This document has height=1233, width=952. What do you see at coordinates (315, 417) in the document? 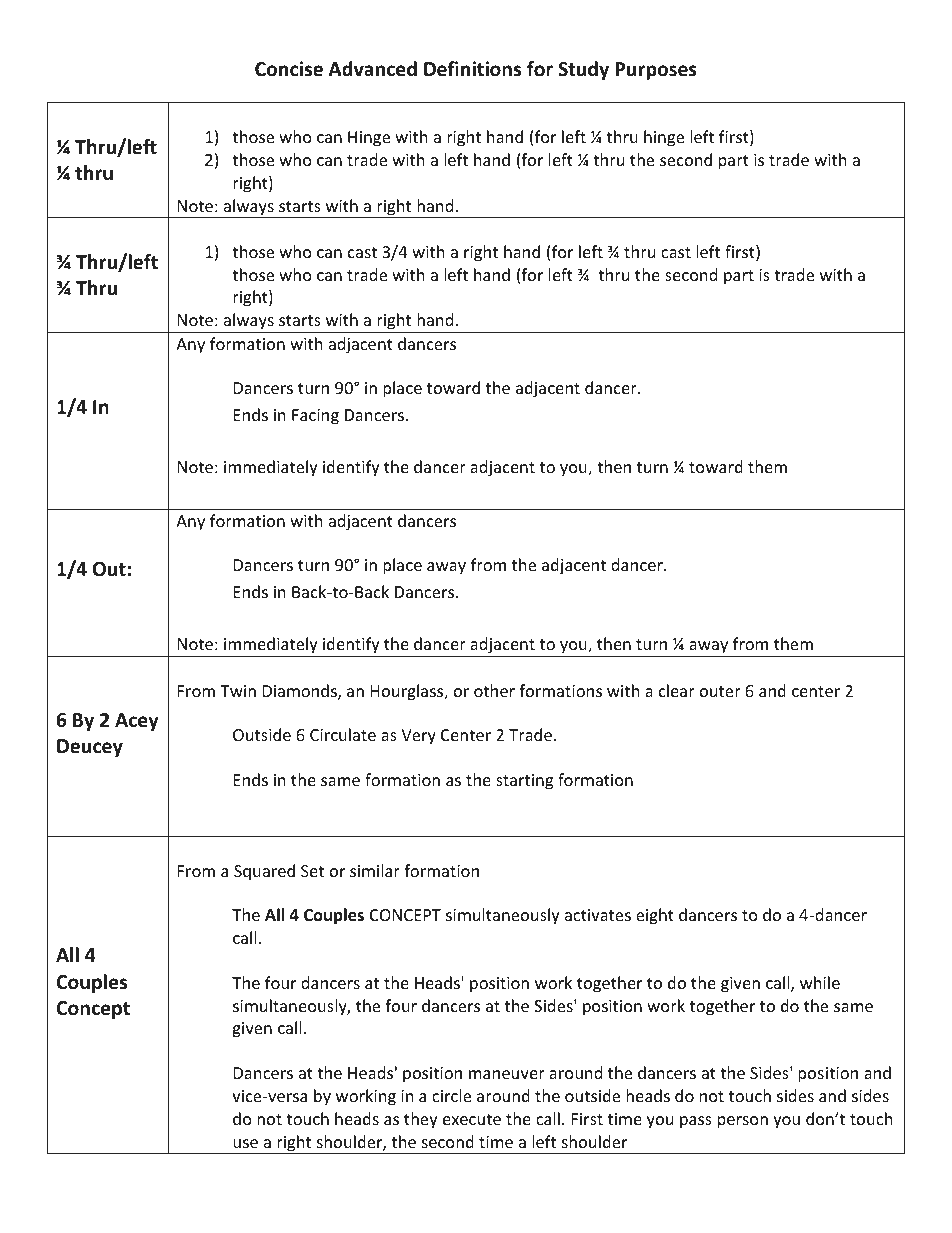
I see `Facing` at bounding box center [315, 417].
